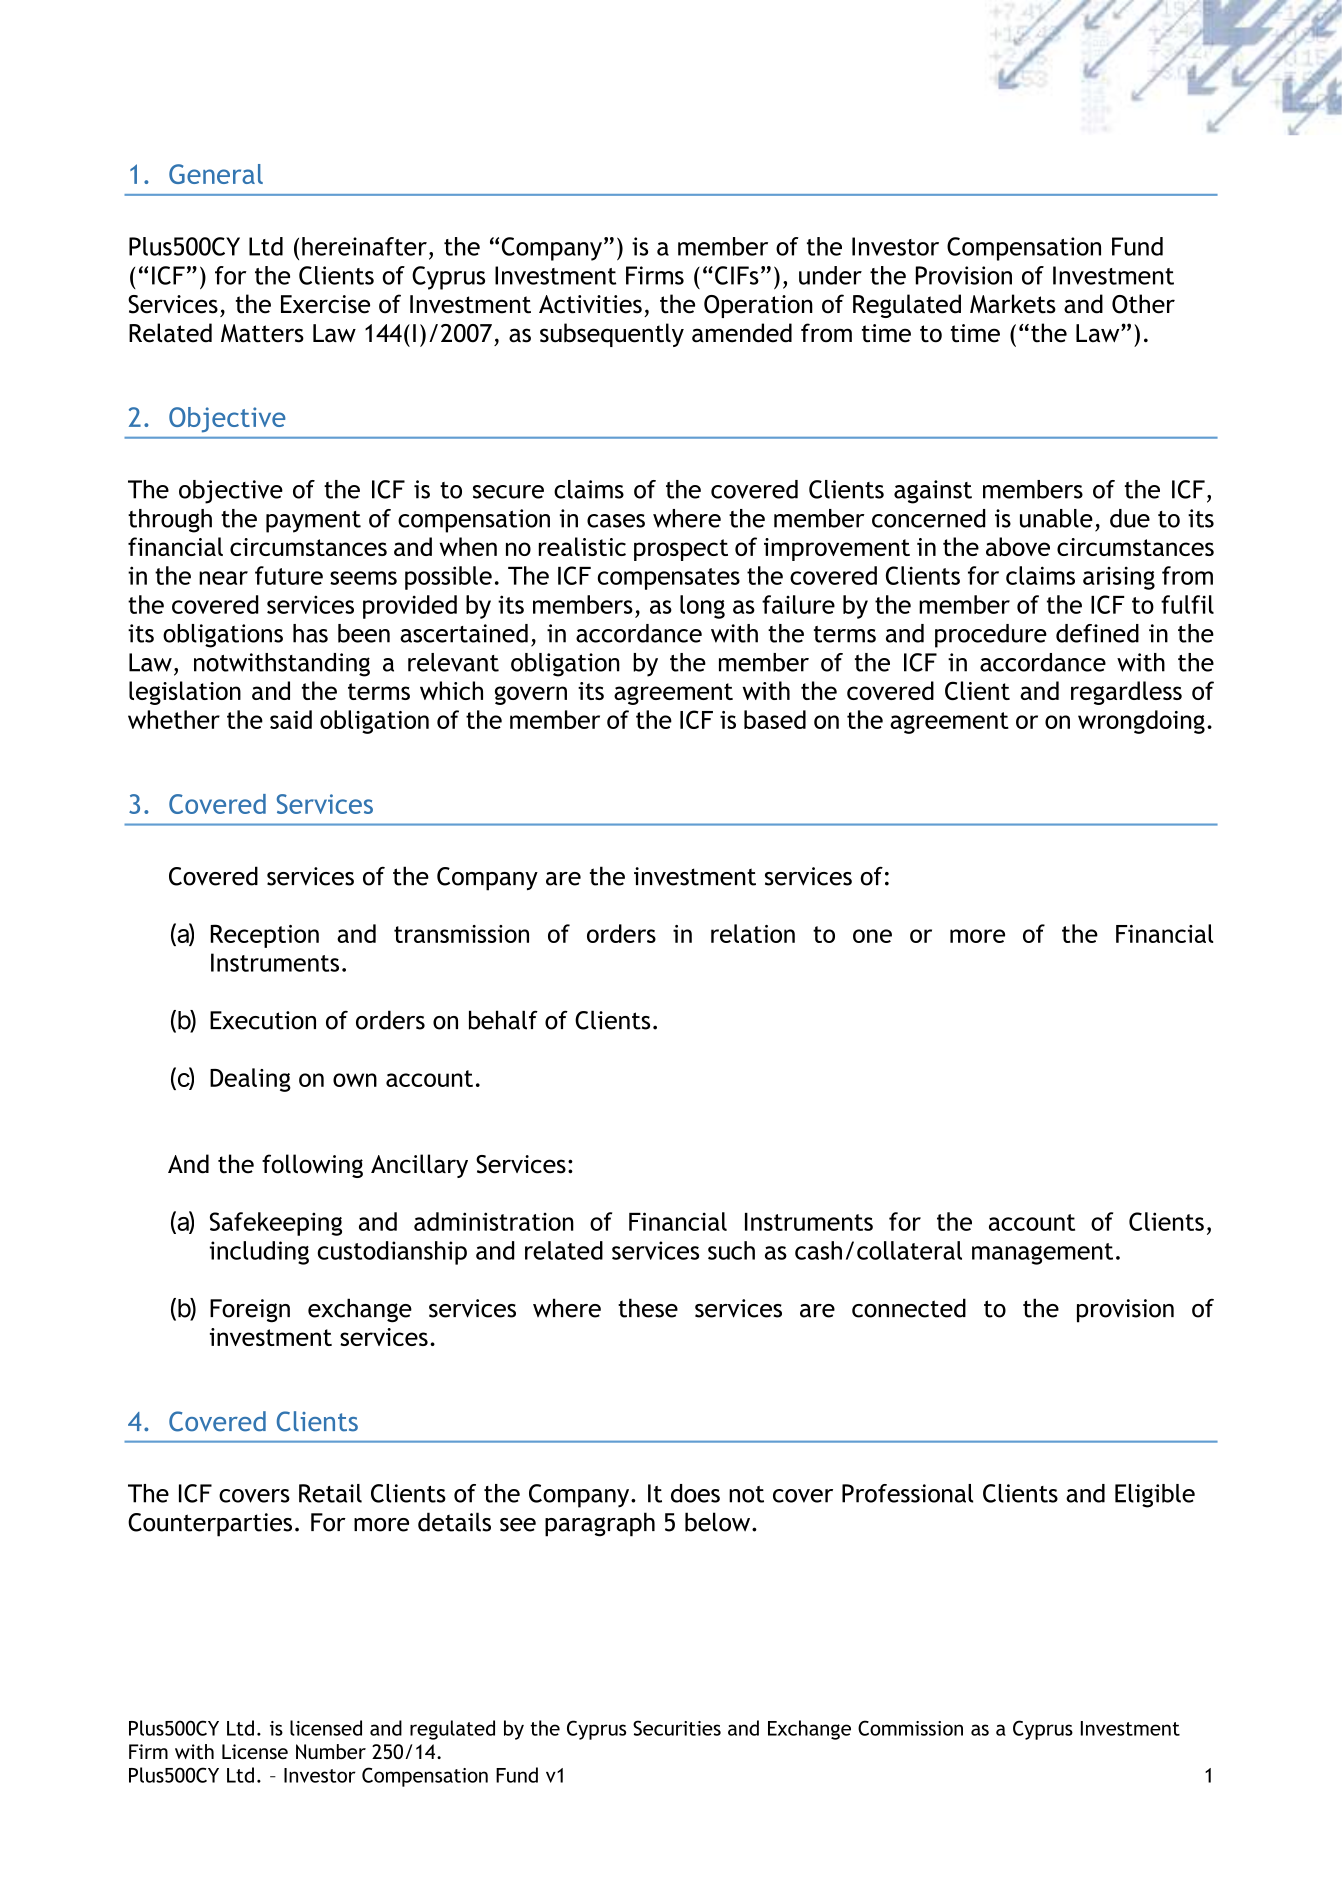 The width and height of the screenshot is (1342, 1898). What do you see at coordinates (364, 246) in the screenshot?
I see `hereinafter` at bounding box center [364, 246].
